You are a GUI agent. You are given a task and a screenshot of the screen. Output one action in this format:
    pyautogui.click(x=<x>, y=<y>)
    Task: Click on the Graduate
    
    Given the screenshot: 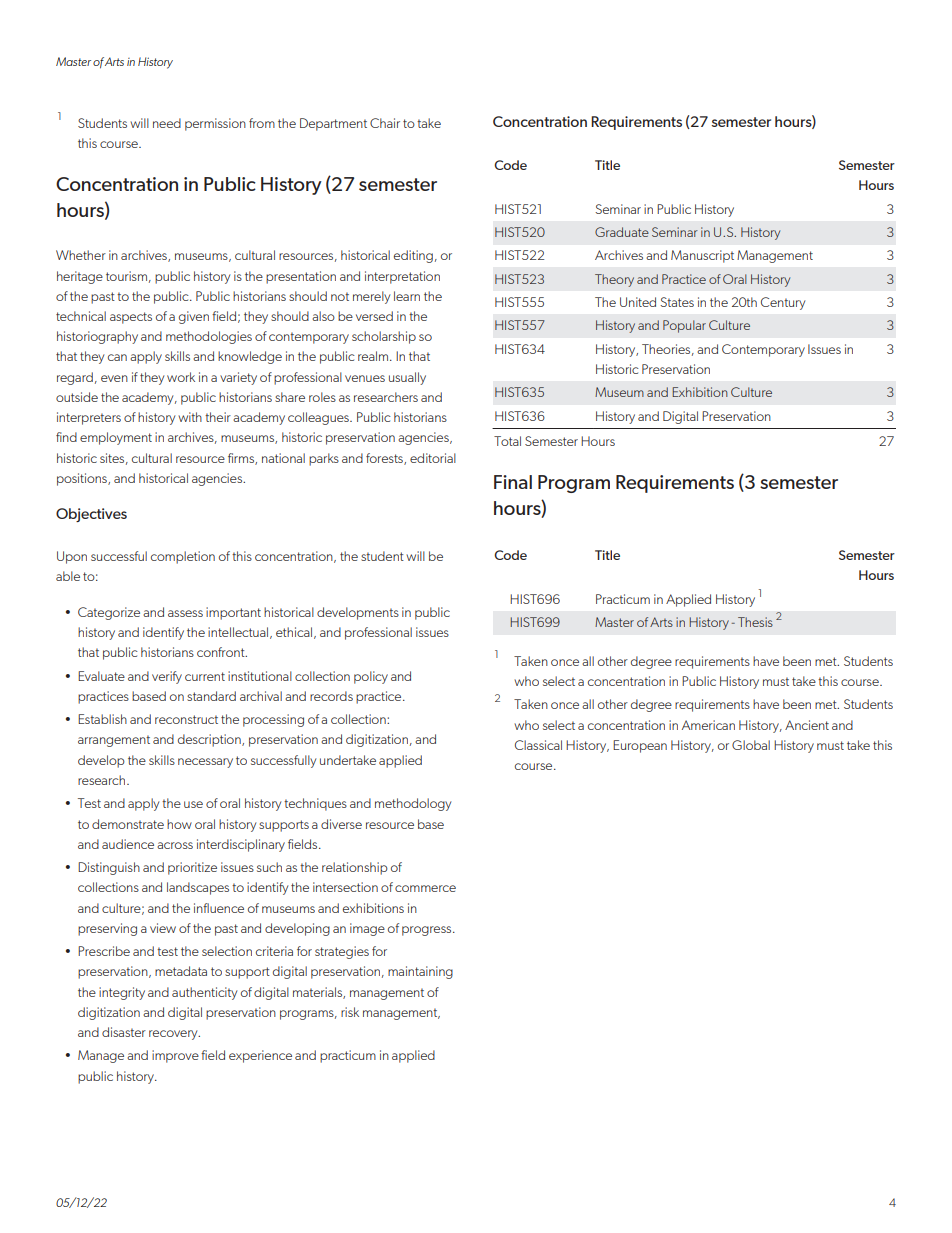 What is the action you would take?
    pyautogui.click(x=622, y=232)
